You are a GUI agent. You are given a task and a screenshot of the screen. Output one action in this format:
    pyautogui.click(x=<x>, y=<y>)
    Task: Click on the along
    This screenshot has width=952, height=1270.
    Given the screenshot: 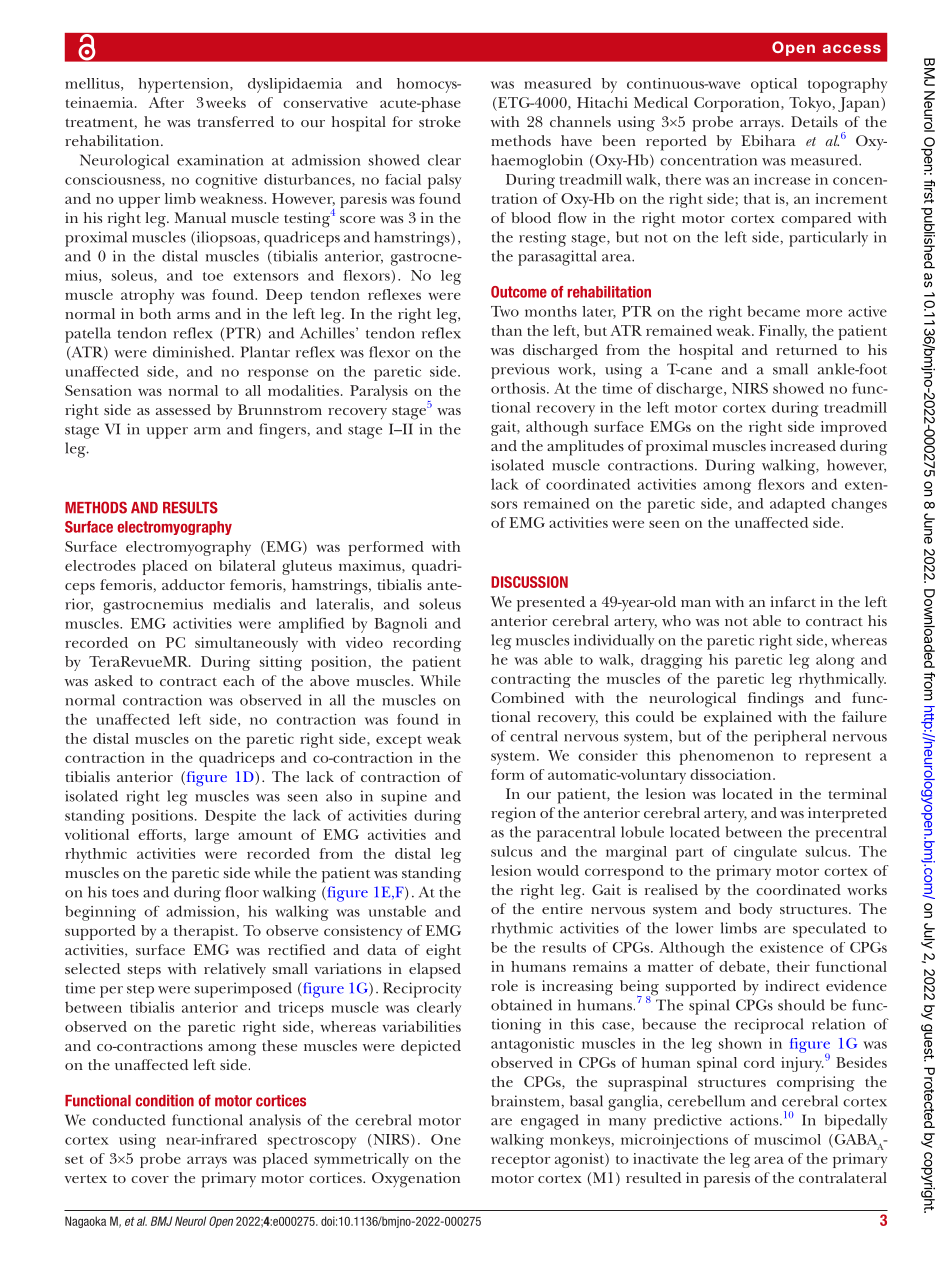 What is the action you would take?
    pyautogui.click(x=835, y=661)
